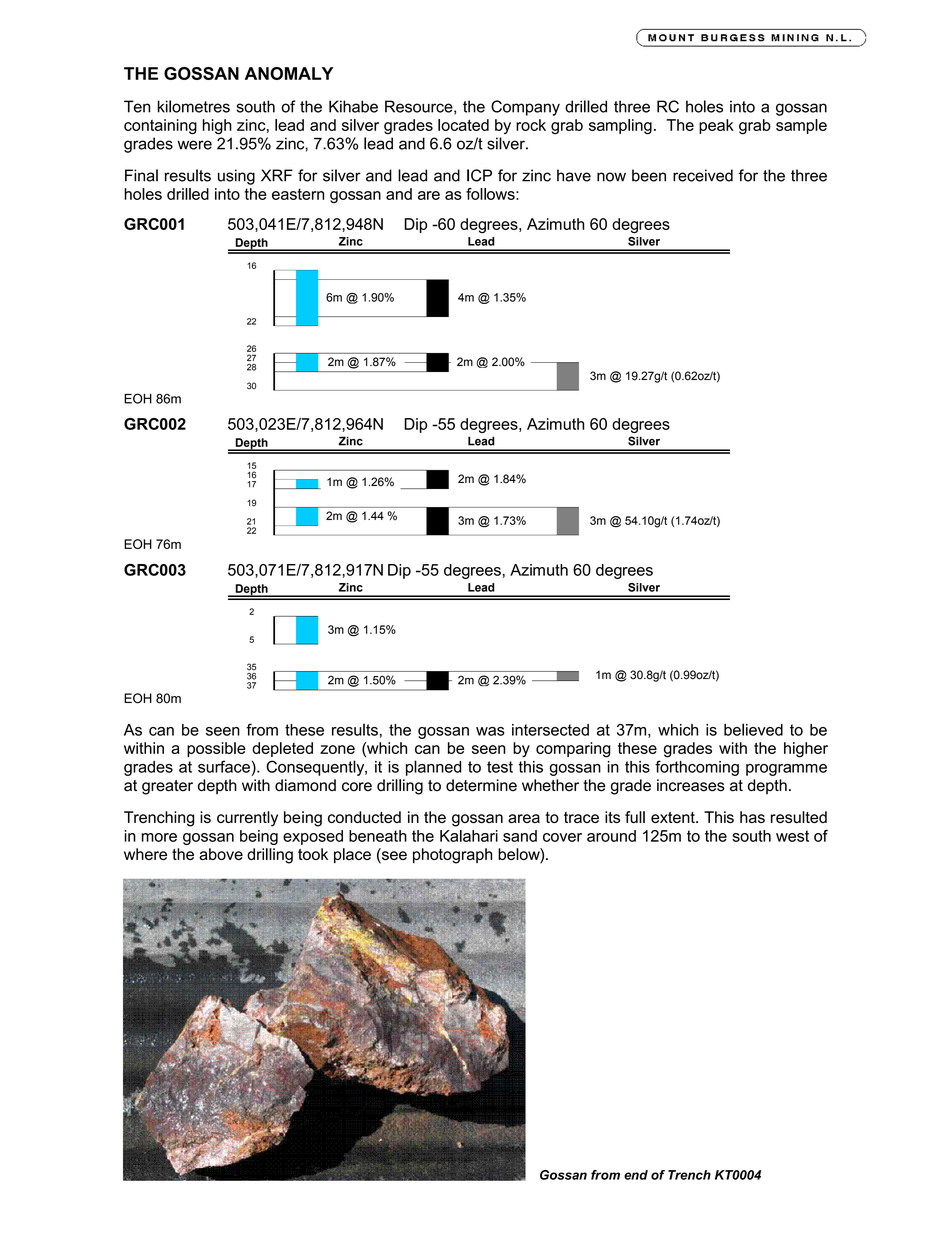 The image size is (952, 1233). Describe the element at coordinates (753, 729) in the document. I see `believed` at that location.
